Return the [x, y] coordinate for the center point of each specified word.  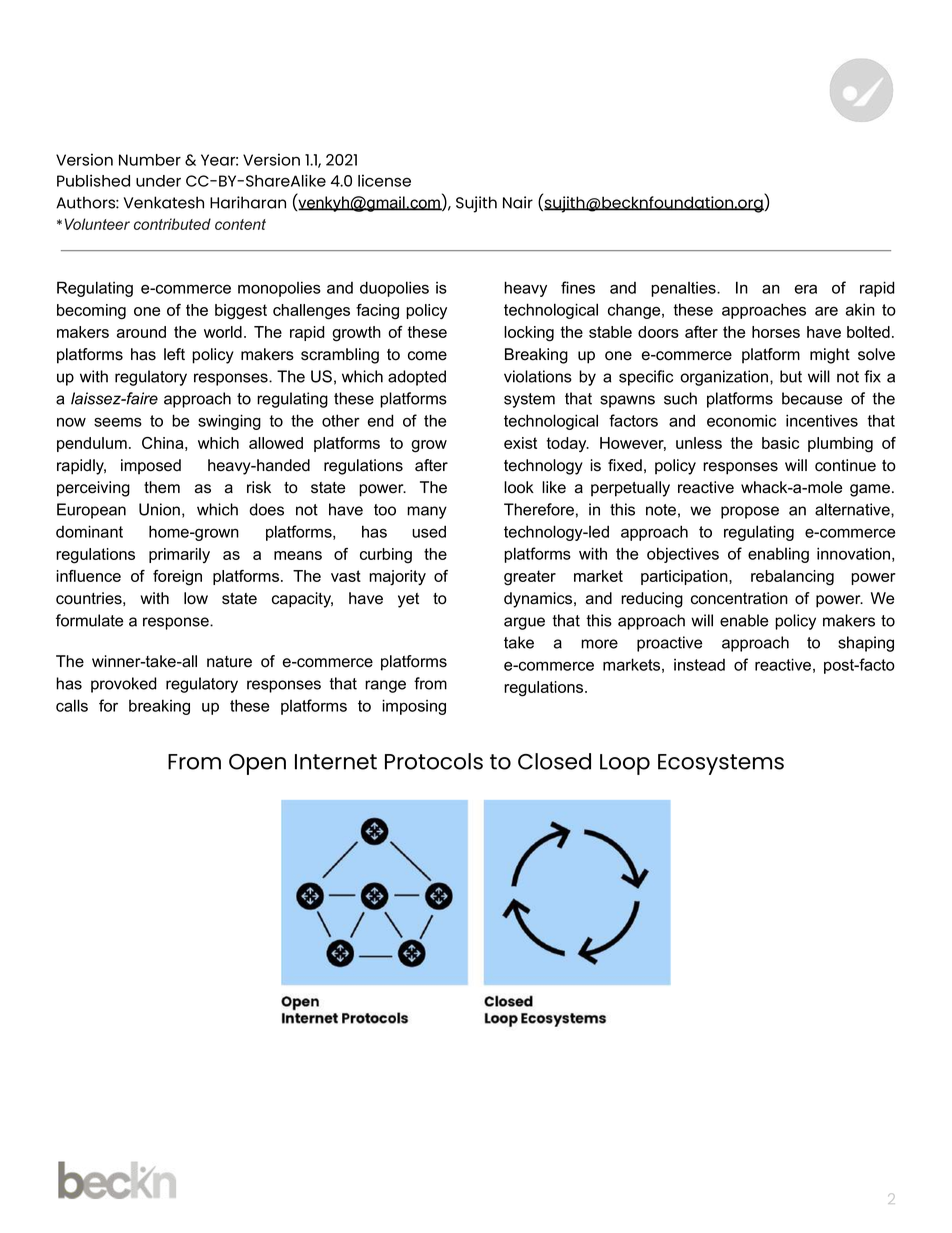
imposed [151, 467]
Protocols [434, 761]
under [158, 181]
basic [780, 443]
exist [520, 443]
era [806, 289]
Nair [518, 202]
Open [257, 764]
